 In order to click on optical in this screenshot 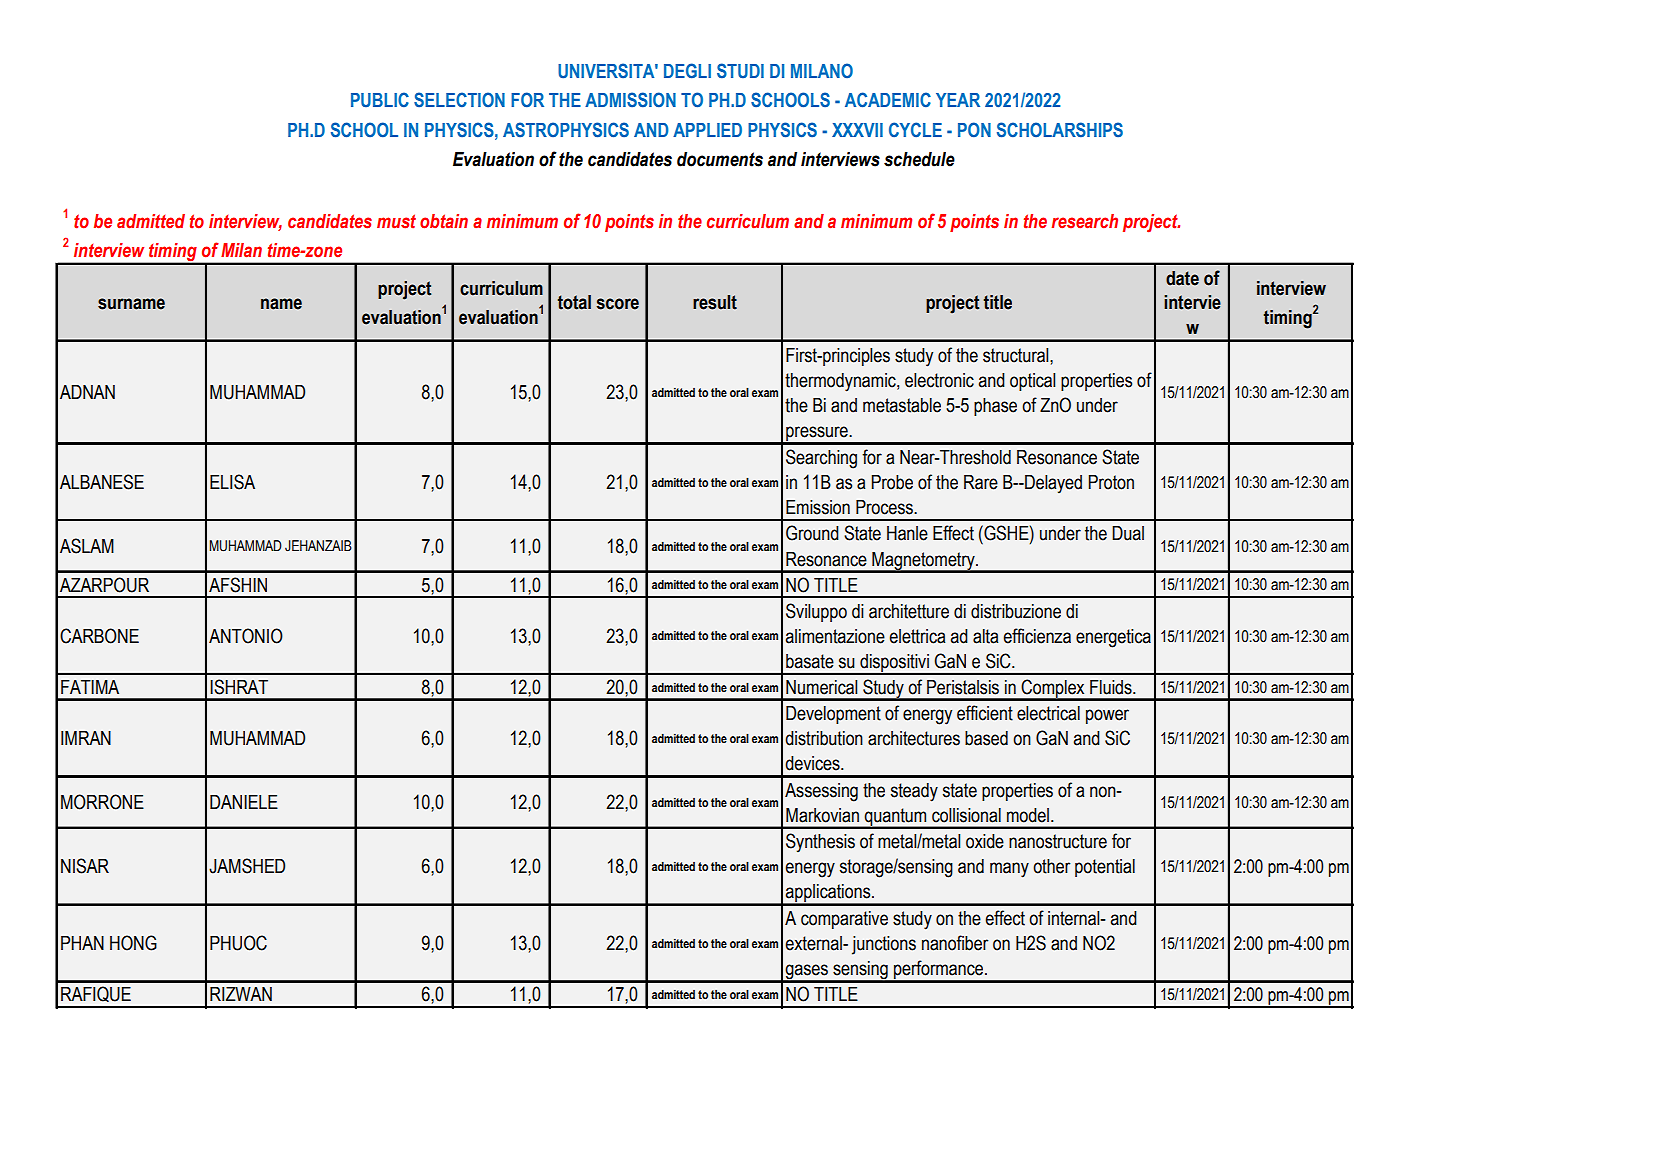, I will do `click(1032, 382)`.
